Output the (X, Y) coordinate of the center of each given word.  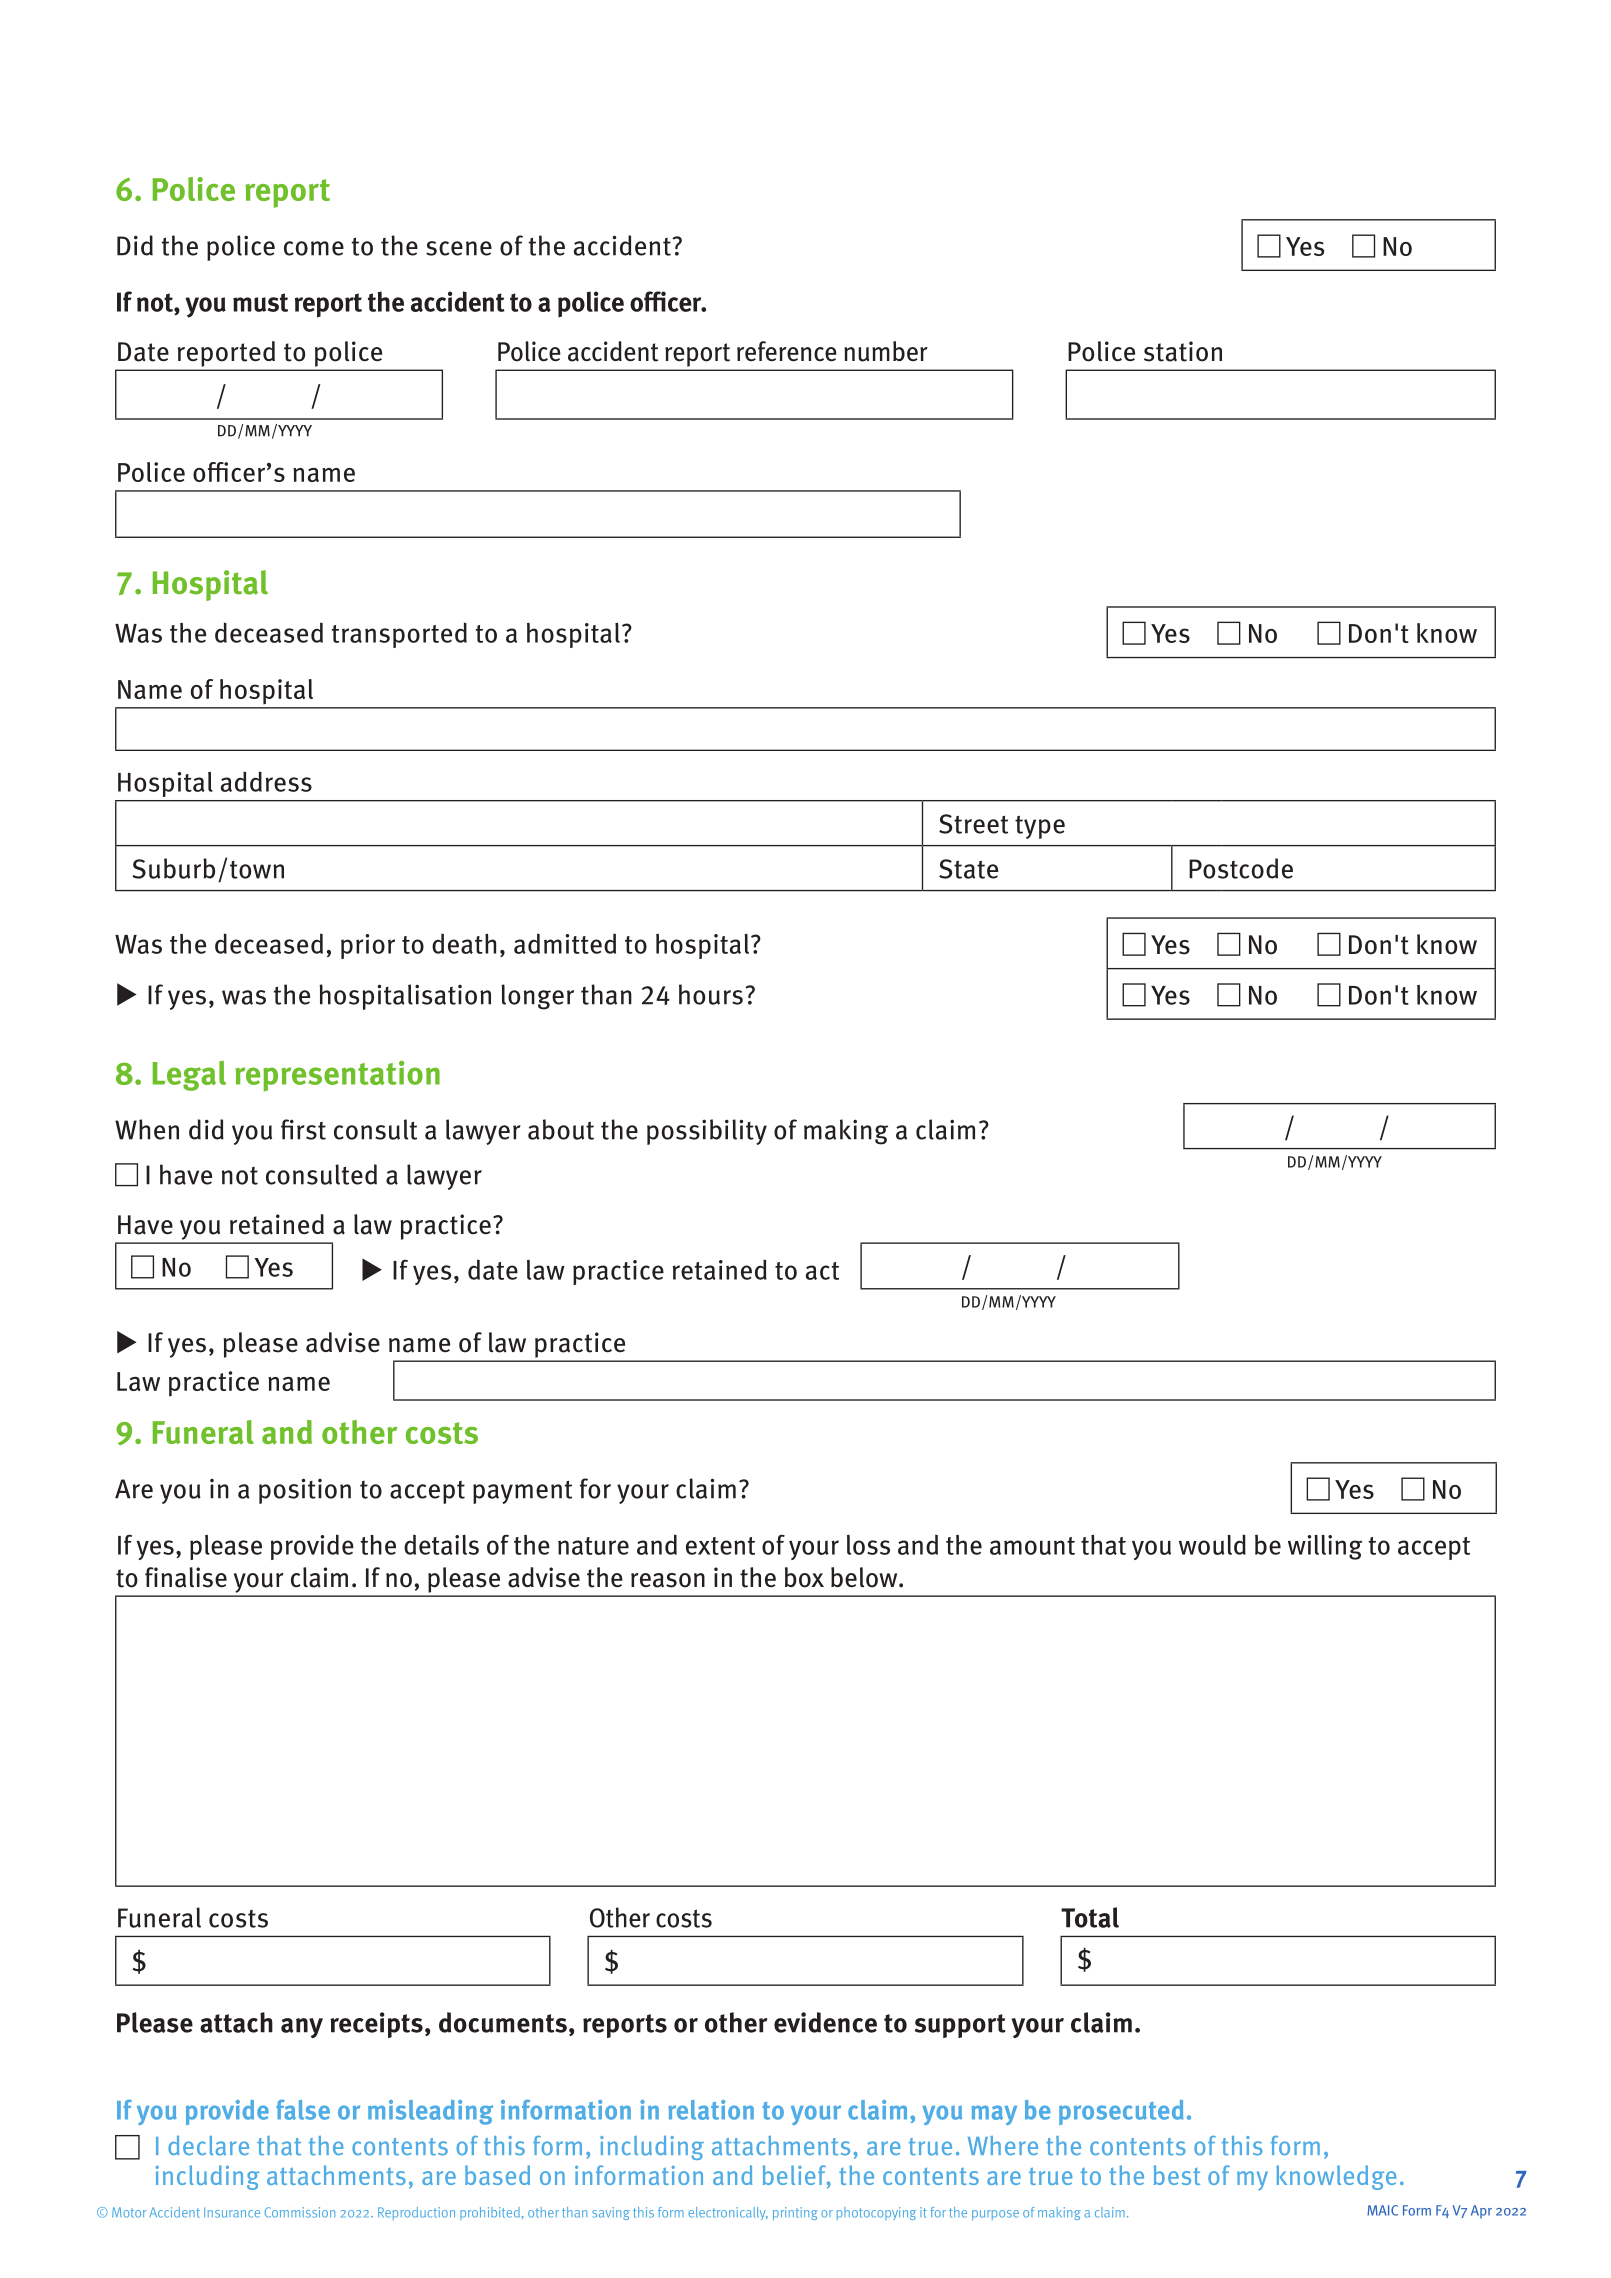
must (260, 302)
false (303, 2110)
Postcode (1241, 868)
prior (368, 946)
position (305, 1491)
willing (1325, 1547)
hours (711, 994)
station (1183, 351)
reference (787, 351)
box (804, 1577)
